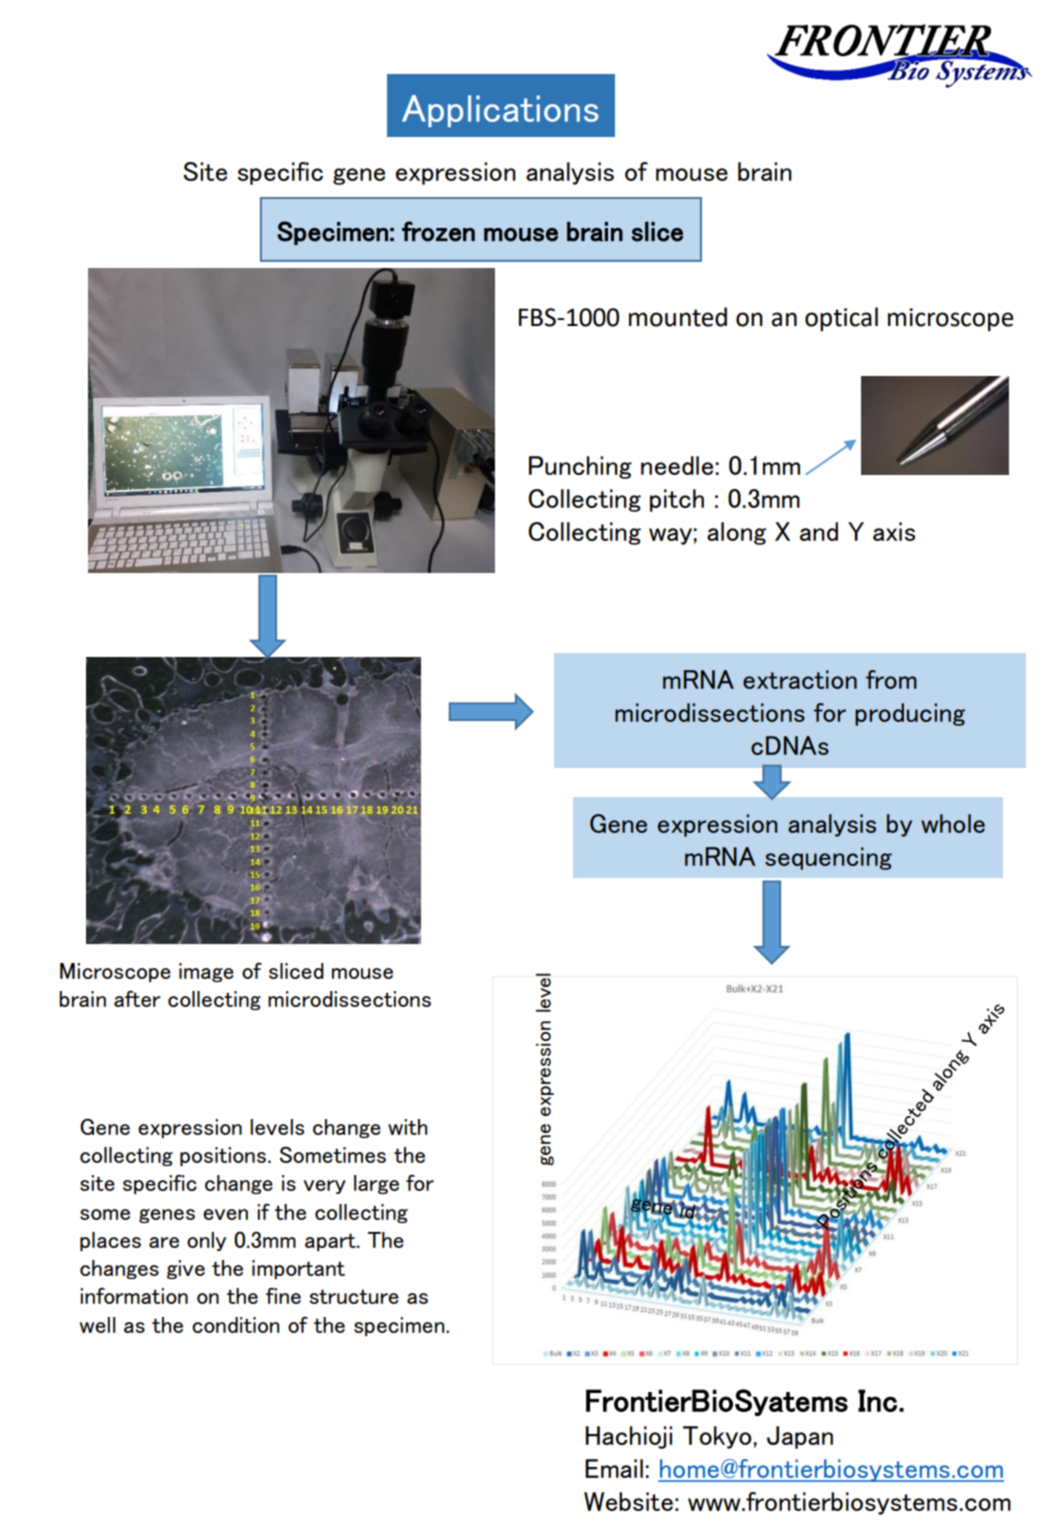 This screenshot has height=1531, width=1060. Describe the element at coordinates (800, 679) in the screenshot. I see `extraction` at that location.
